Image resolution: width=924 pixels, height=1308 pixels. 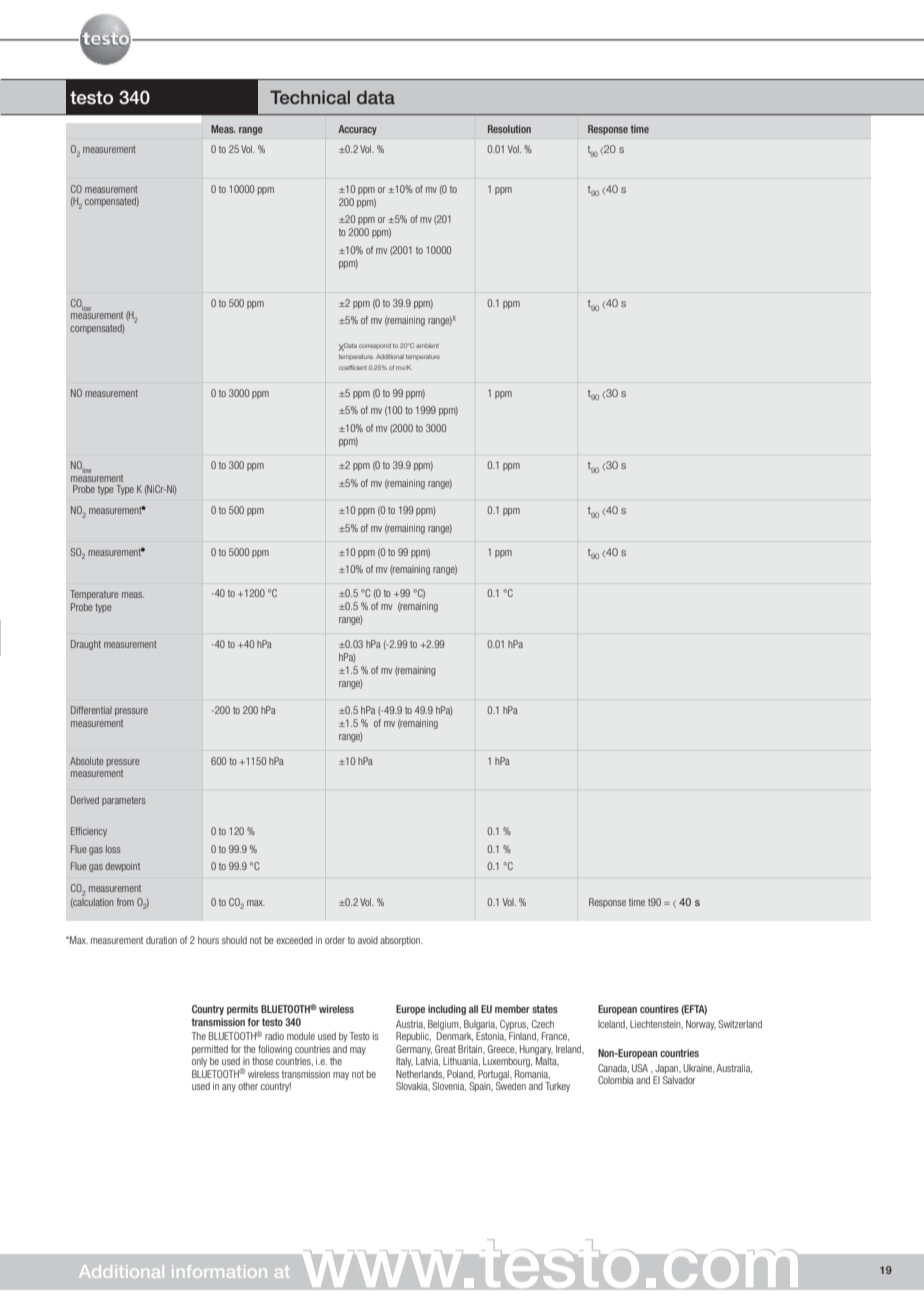 What do you see at coordinates (219, 1271) in the page?
I see `information` at bounding box center [219, 1271].
